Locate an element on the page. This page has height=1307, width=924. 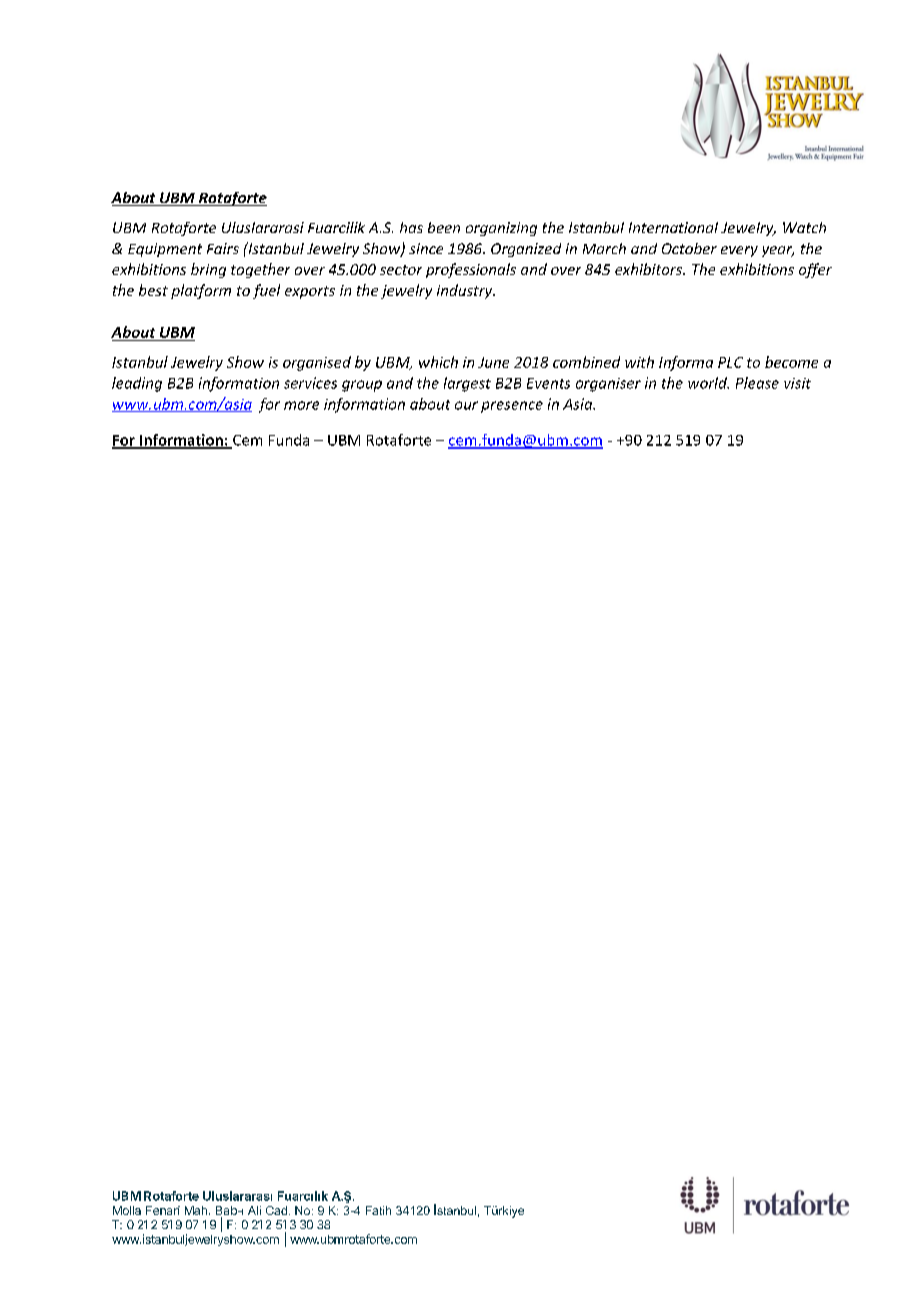
every is located at coordinates (739, 251).
